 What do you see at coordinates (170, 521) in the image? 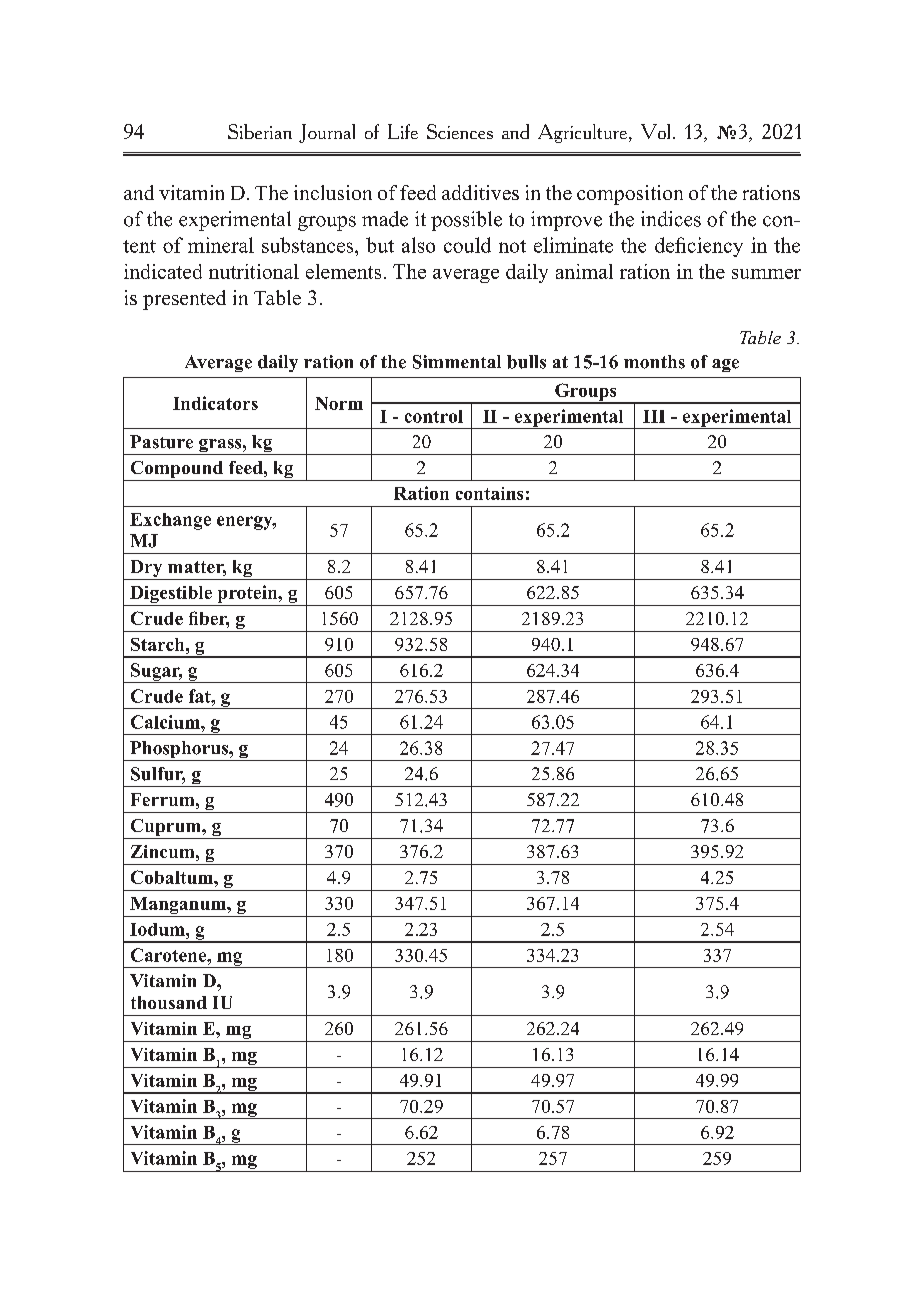
I see `Exchange` at bounding box center [170, 521].
